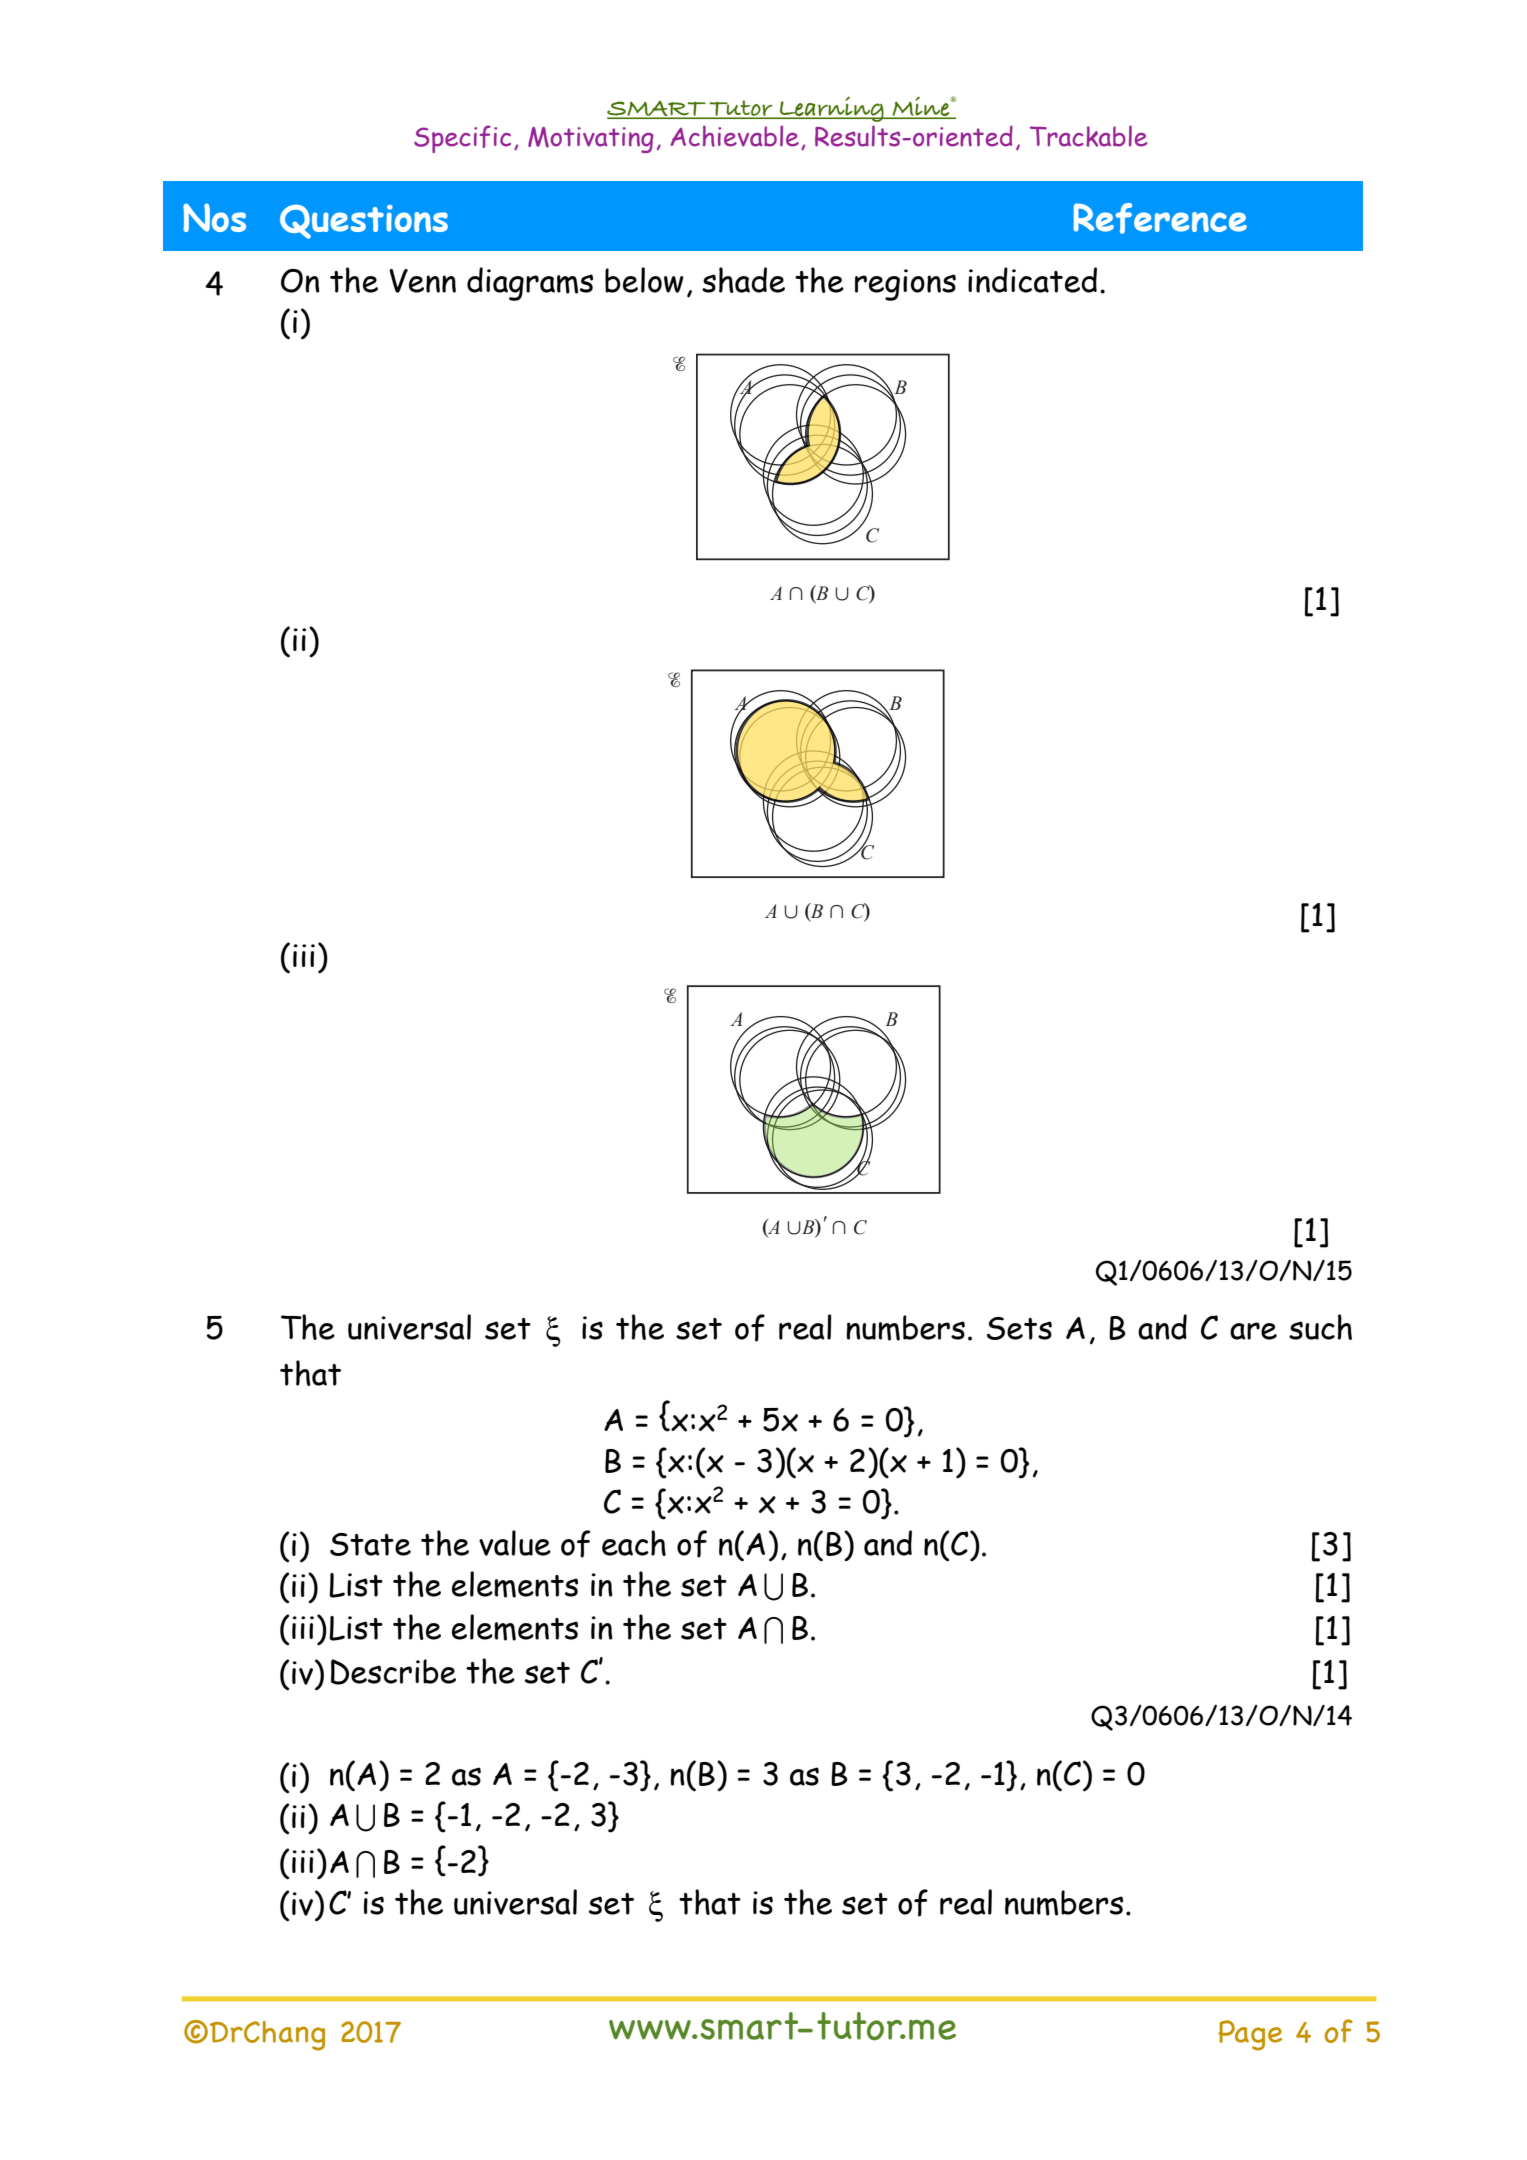 Image resolution: width=1527 pixels, height=2160 pixels. Describe the element at coordinates (364, 222) in the image. I see `Questions` at that location.
